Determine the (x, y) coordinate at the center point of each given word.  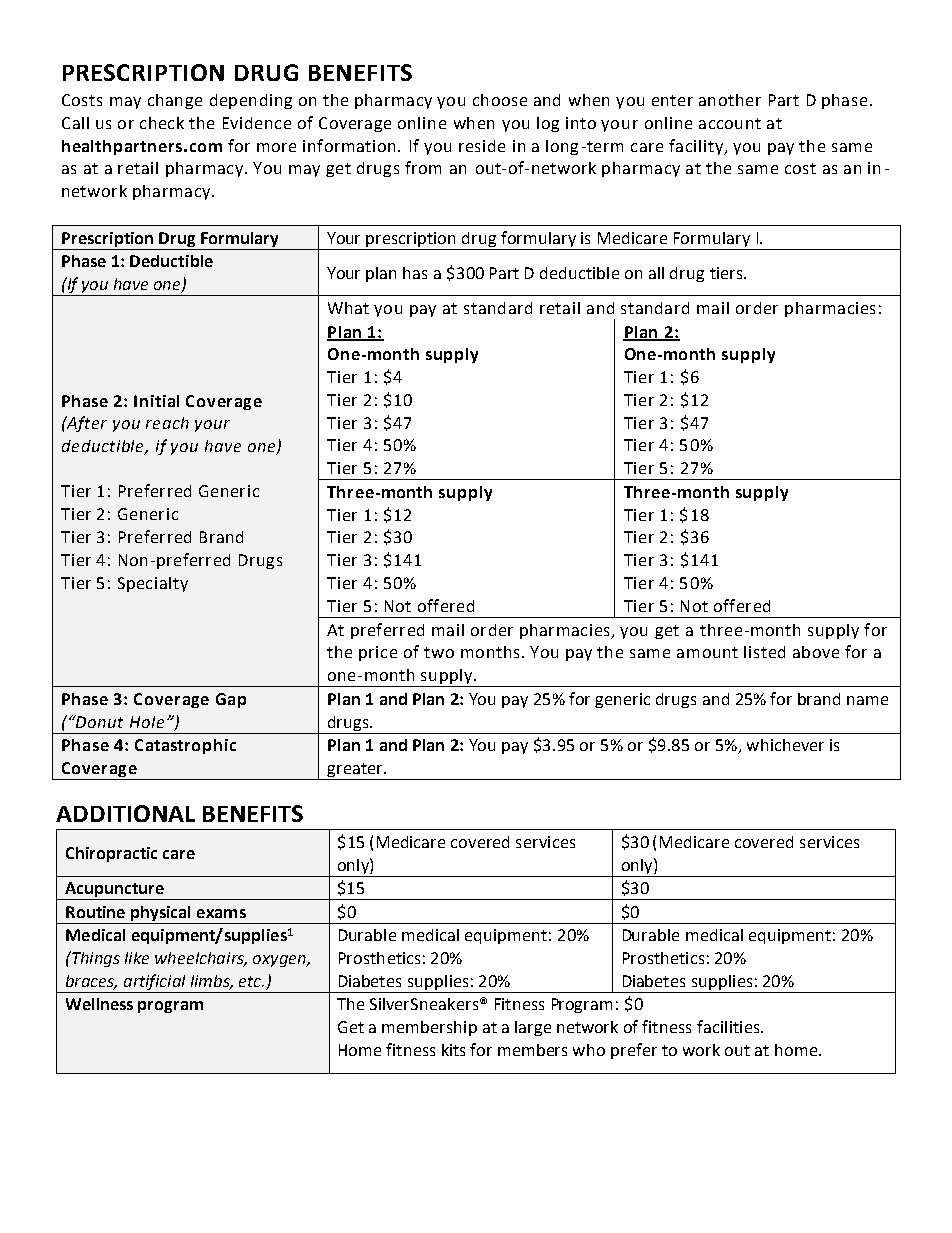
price (378, 653)
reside (482, 146)
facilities (729, 1026)
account (730, 123)
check (162, 123)
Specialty (153, 584)
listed (764, 652)
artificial (154, 983)
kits (453, 1050)
